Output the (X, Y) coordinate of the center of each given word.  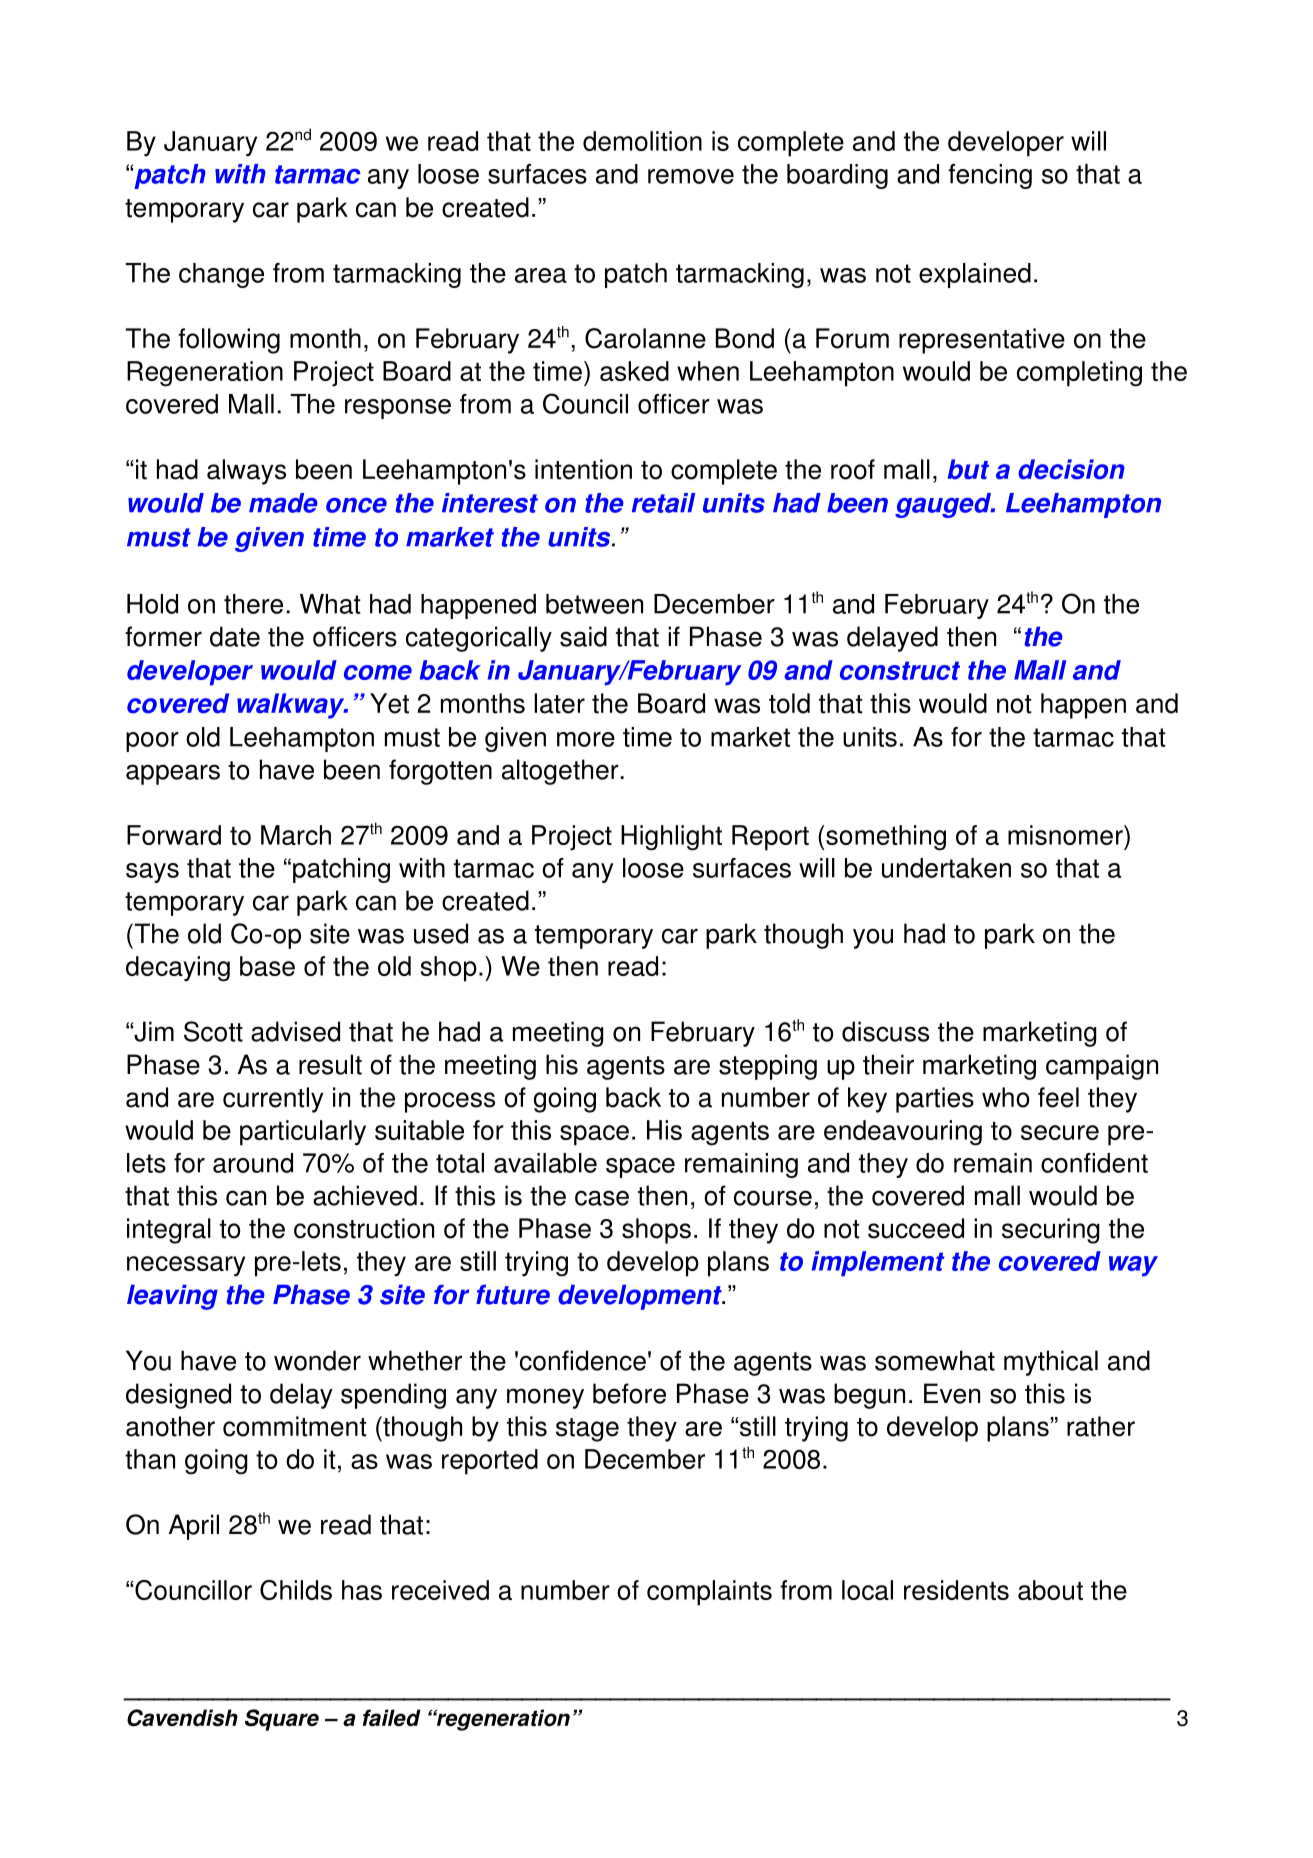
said (583, 636)
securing (1051, 1231)
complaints (709, 1593)
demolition (642, 141)
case (602, 1198)
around (253, 1163)
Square (282, 1720)
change (221, 275)
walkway (292, 706)
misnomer (1066, 835)
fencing (990, 176)
